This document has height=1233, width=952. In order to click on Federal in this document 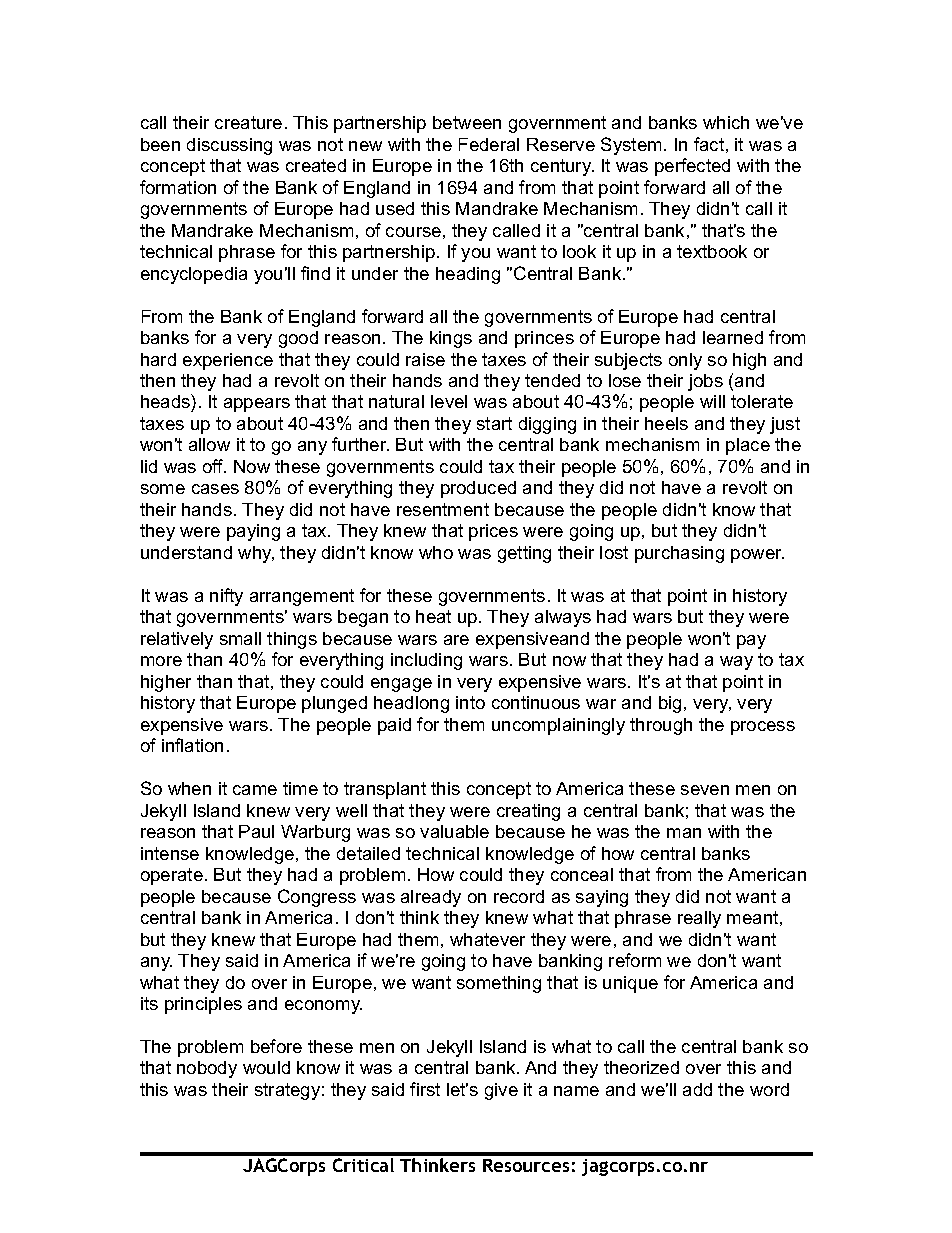, I will do `click(489, 144)`.
